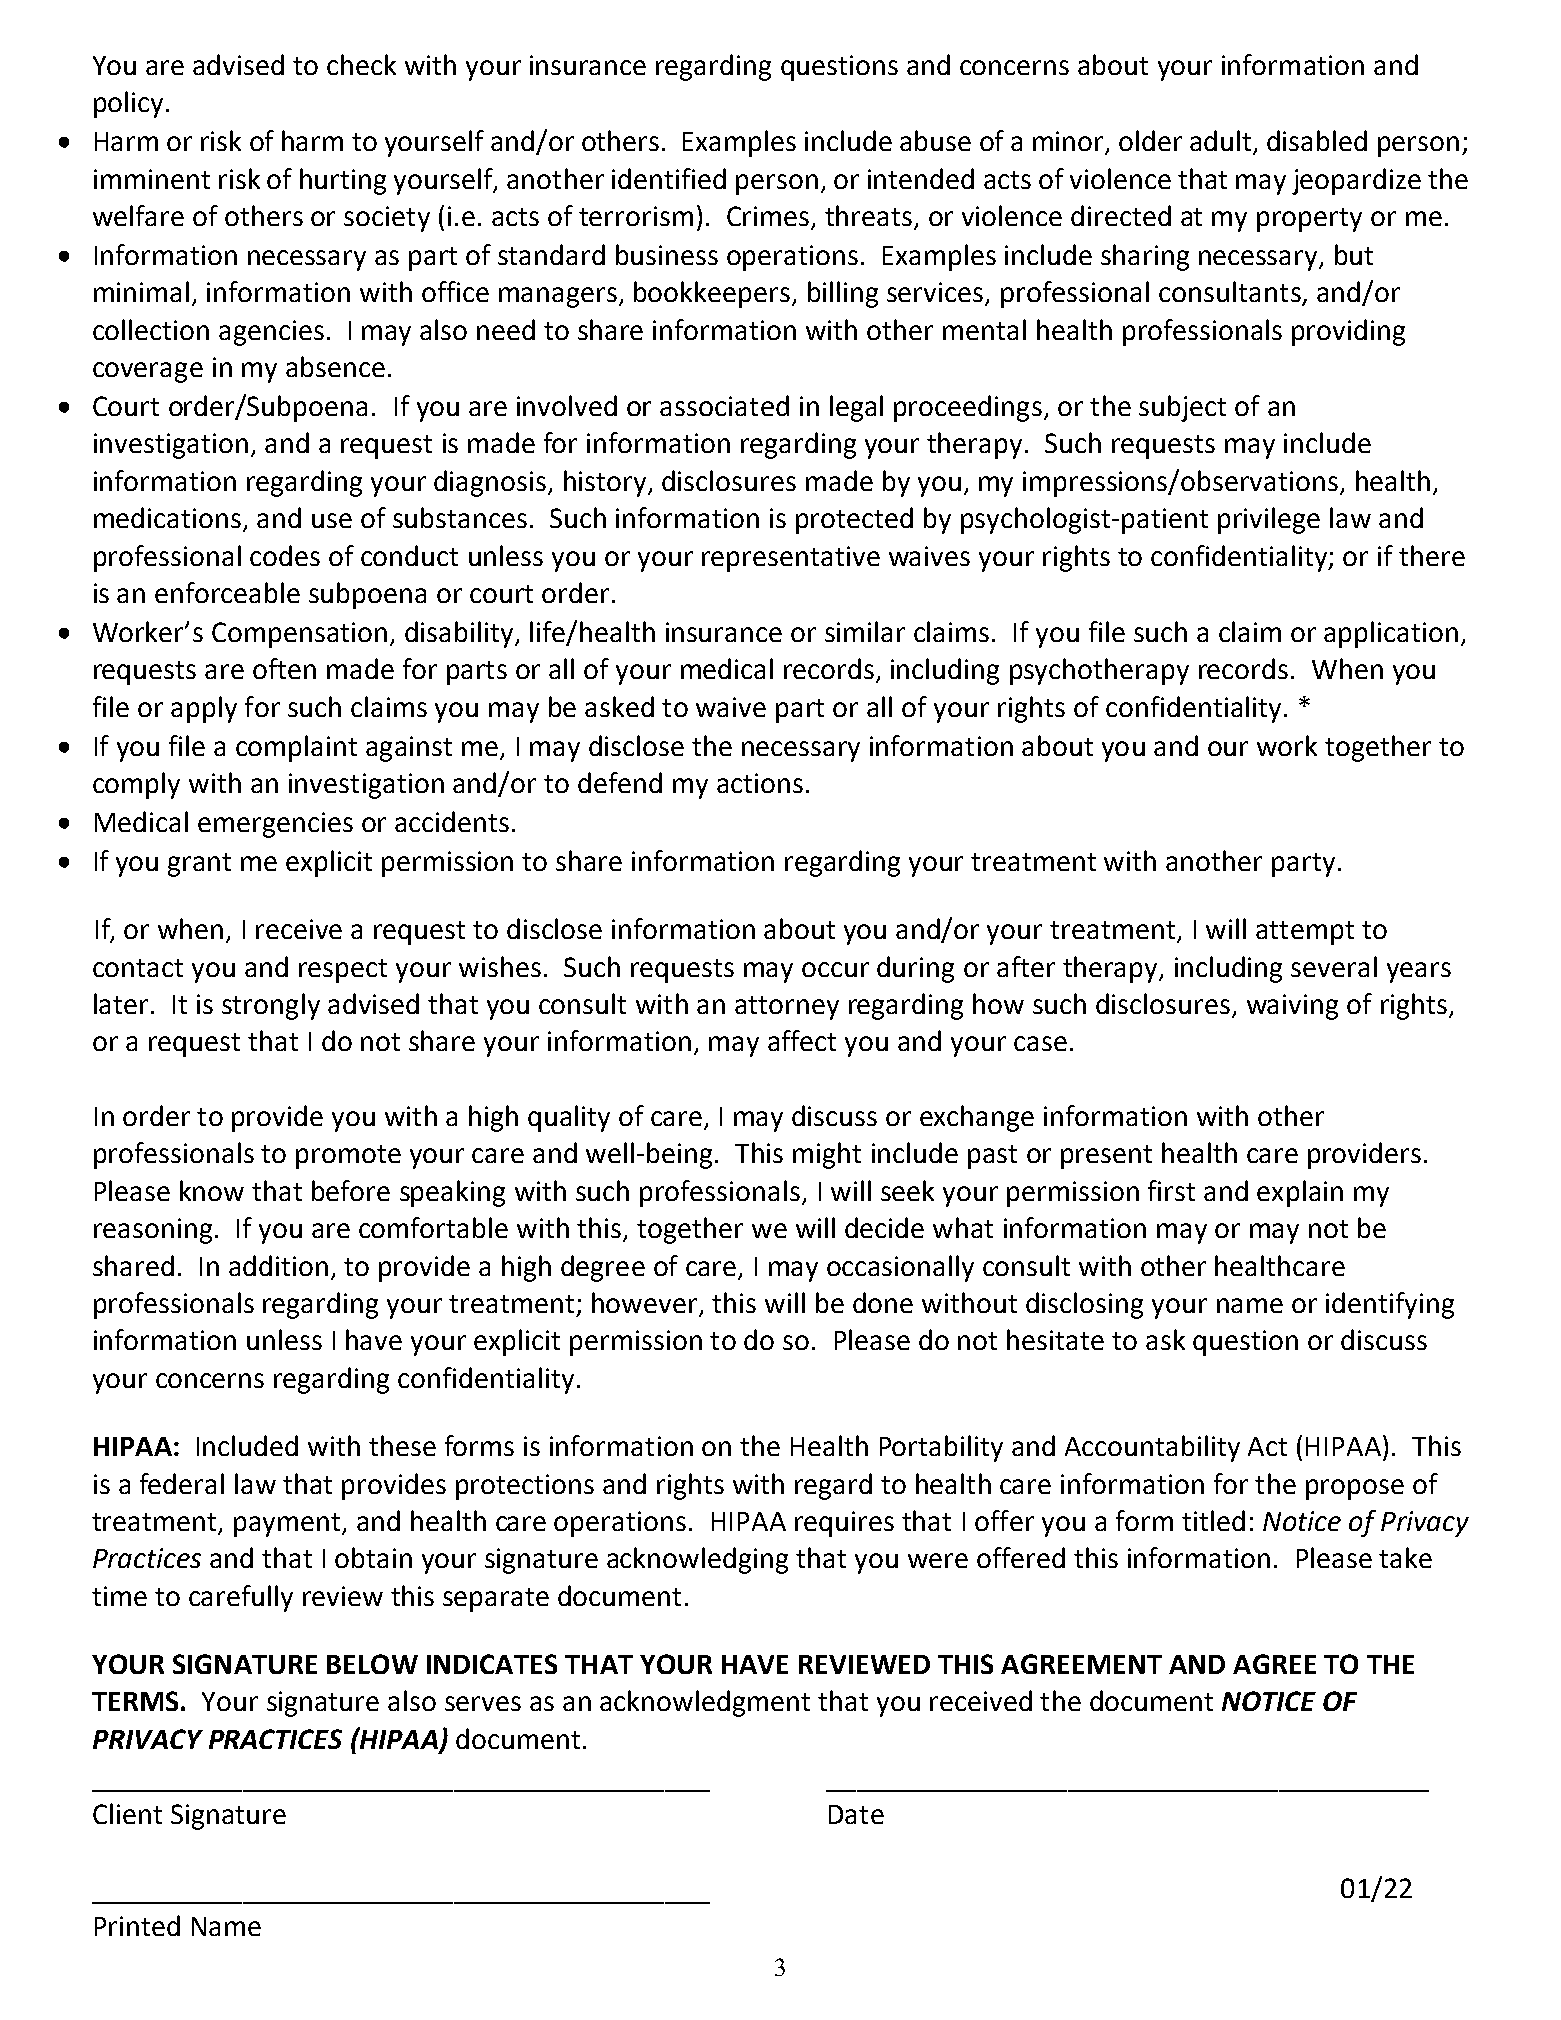 The image size is (1561, 2020). I want to click on strongly, so click(271, 1006).
